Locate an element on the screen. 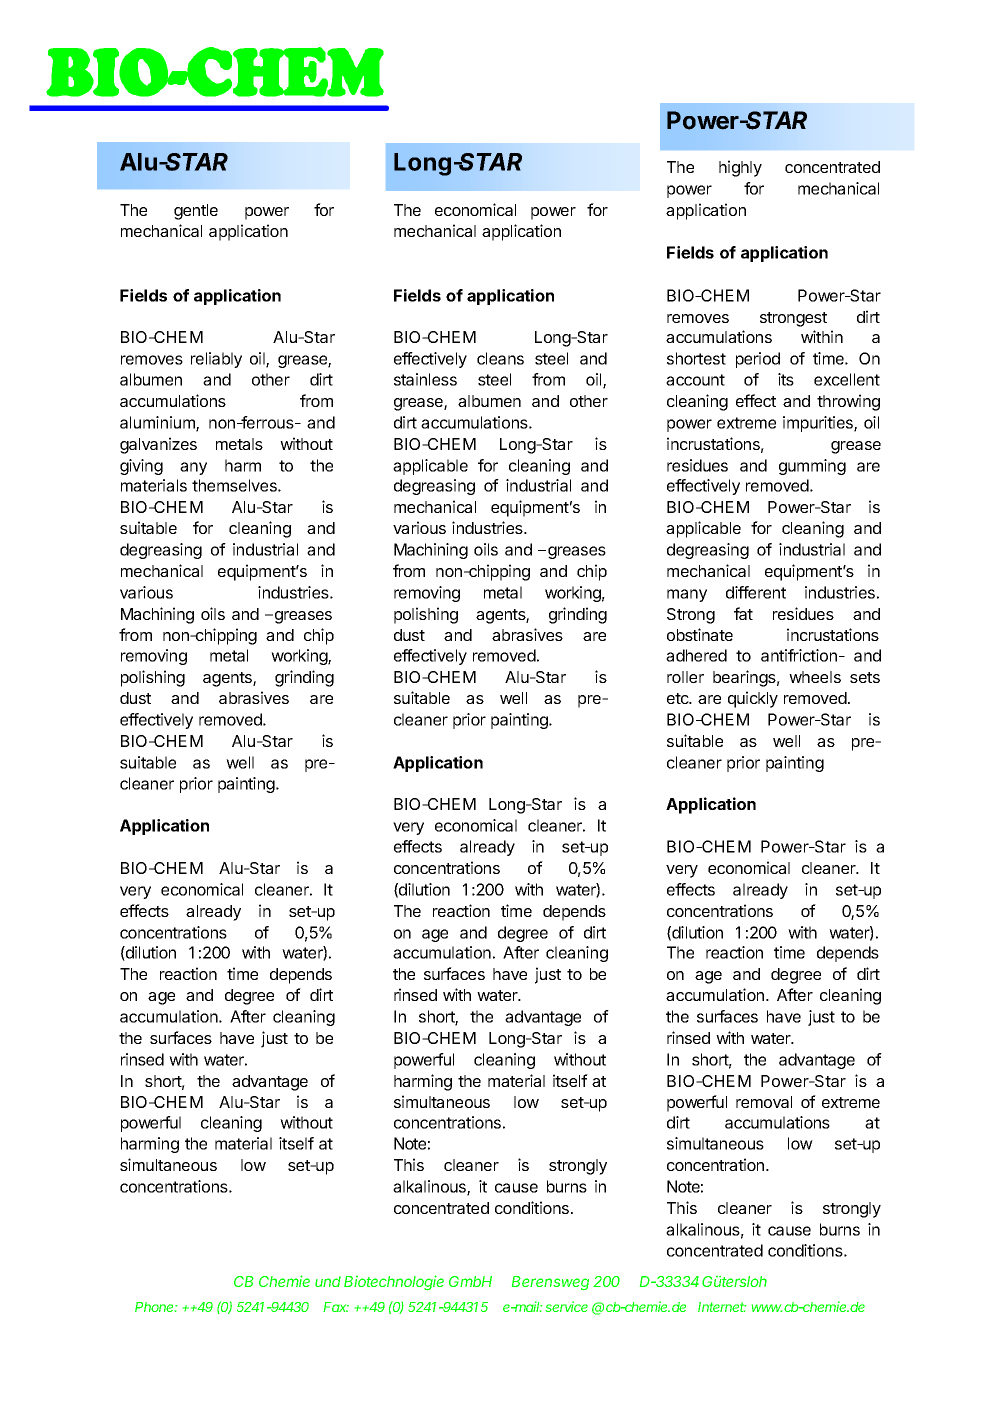 The image size is (1001, 1413). removal is located at coordinates (764, 1102).
